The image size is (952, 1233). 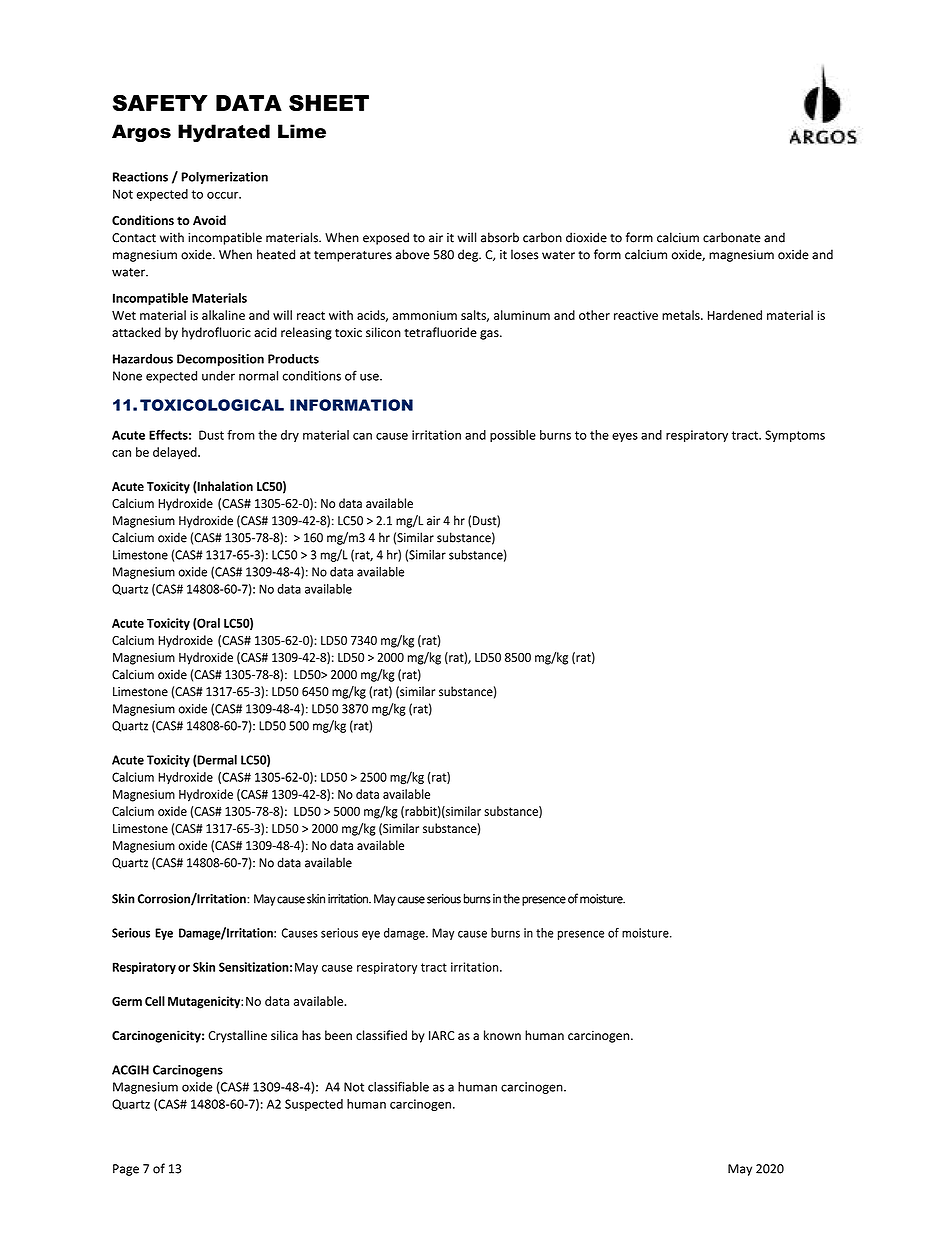 What do you see at coordinates (381, 1035) in the screenshot?
I see `classified` at bounding box center [381, 1035].
